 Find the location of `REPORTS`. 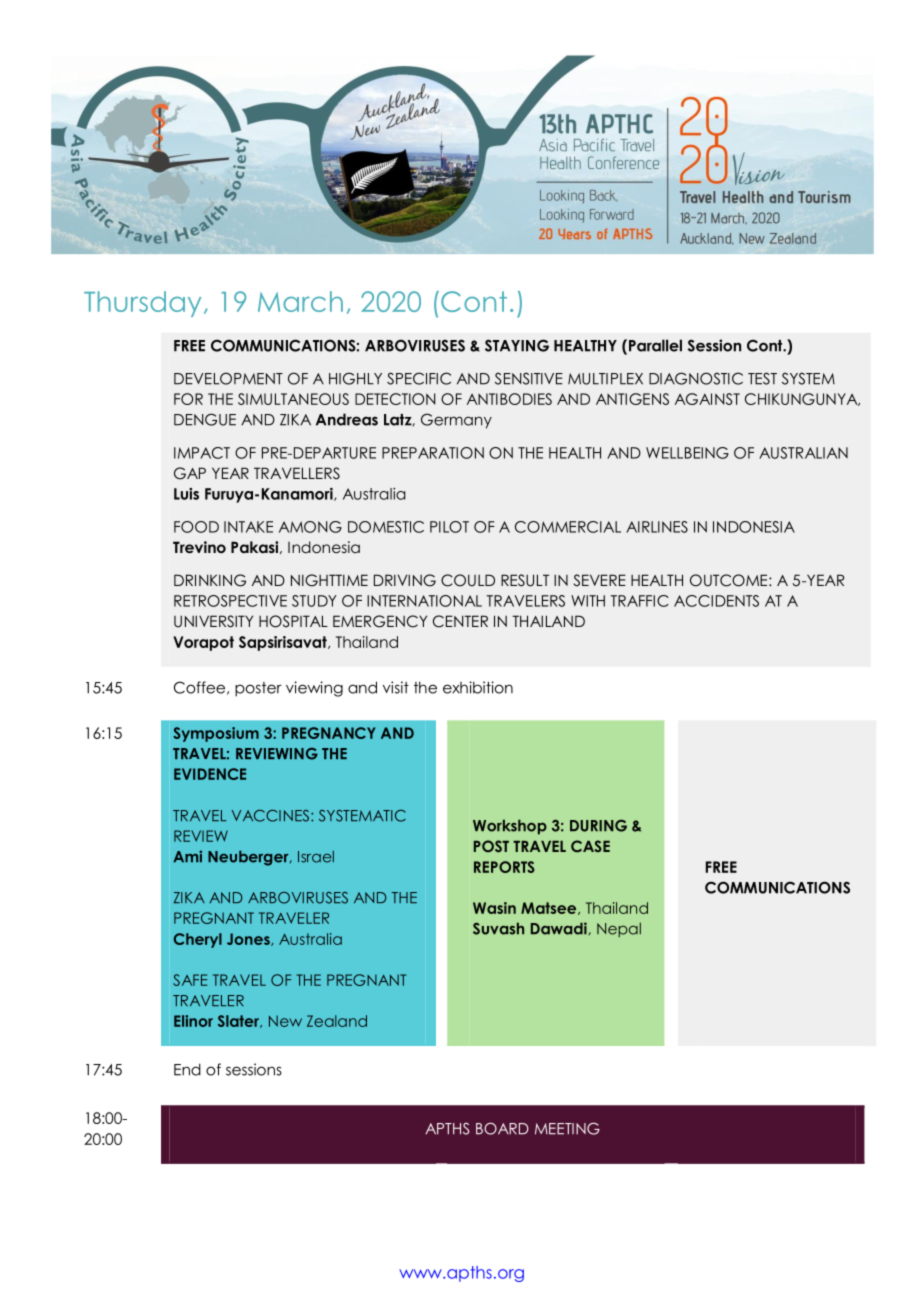

REPORTS is located at coordinates (504, 867).
